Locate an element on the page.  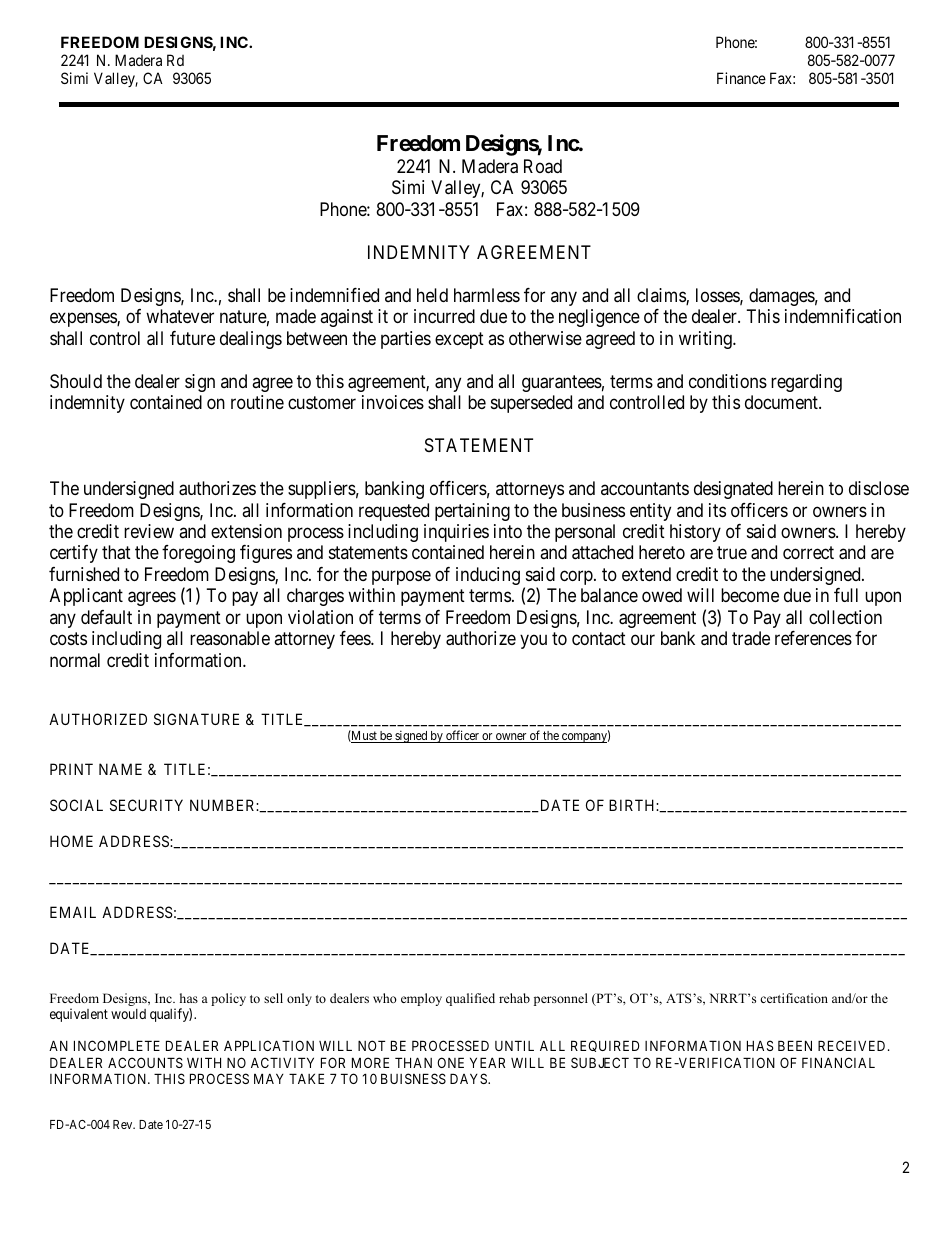
ACCOUNTS is located at coordinates (145, 1062).
